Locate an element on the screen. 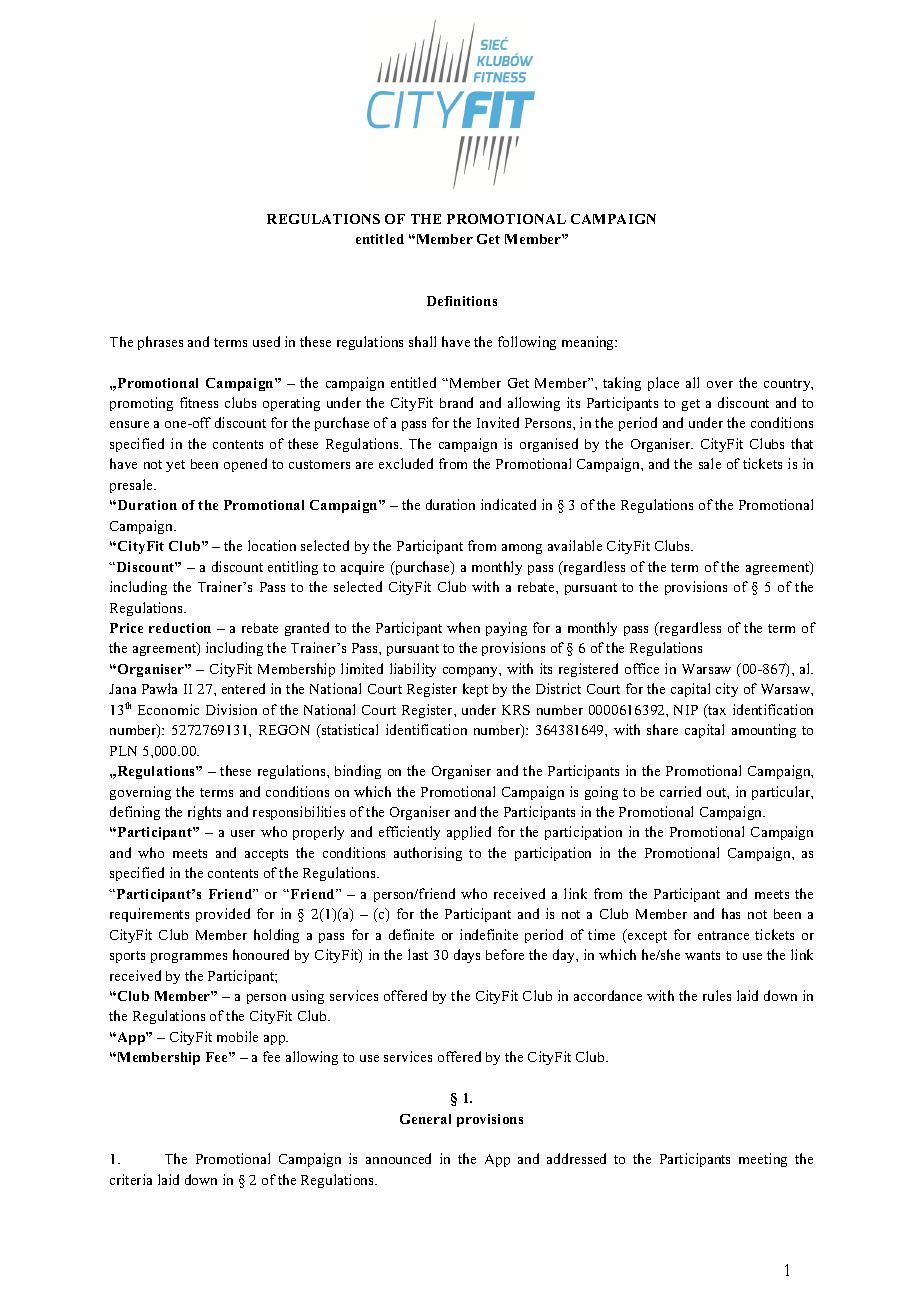 The height and width of the screenshot is (1302, 924). criteria is located at coordinates (131, 1179).
